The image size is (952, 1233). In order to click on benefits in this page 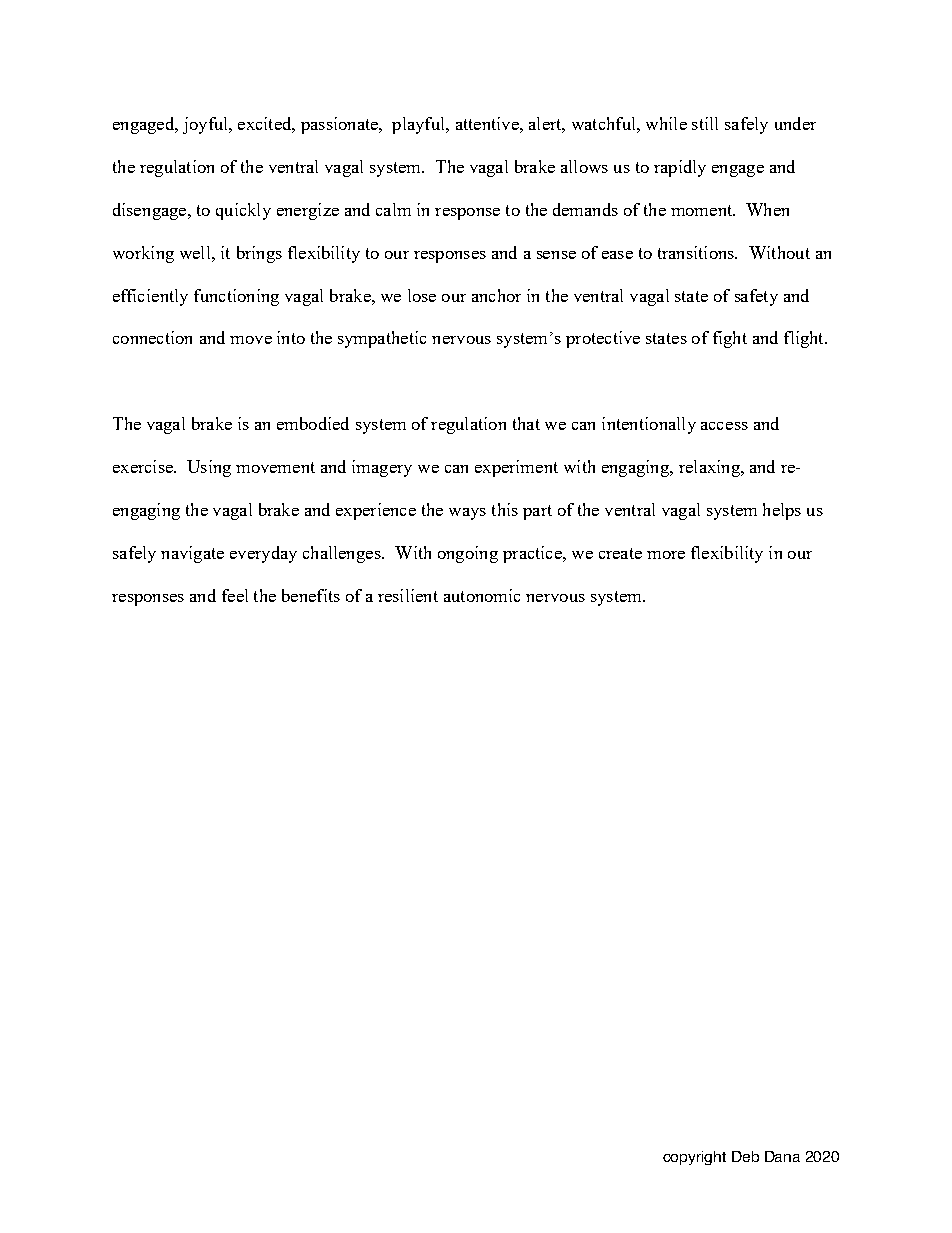, I will do `click(311, 595)`.
